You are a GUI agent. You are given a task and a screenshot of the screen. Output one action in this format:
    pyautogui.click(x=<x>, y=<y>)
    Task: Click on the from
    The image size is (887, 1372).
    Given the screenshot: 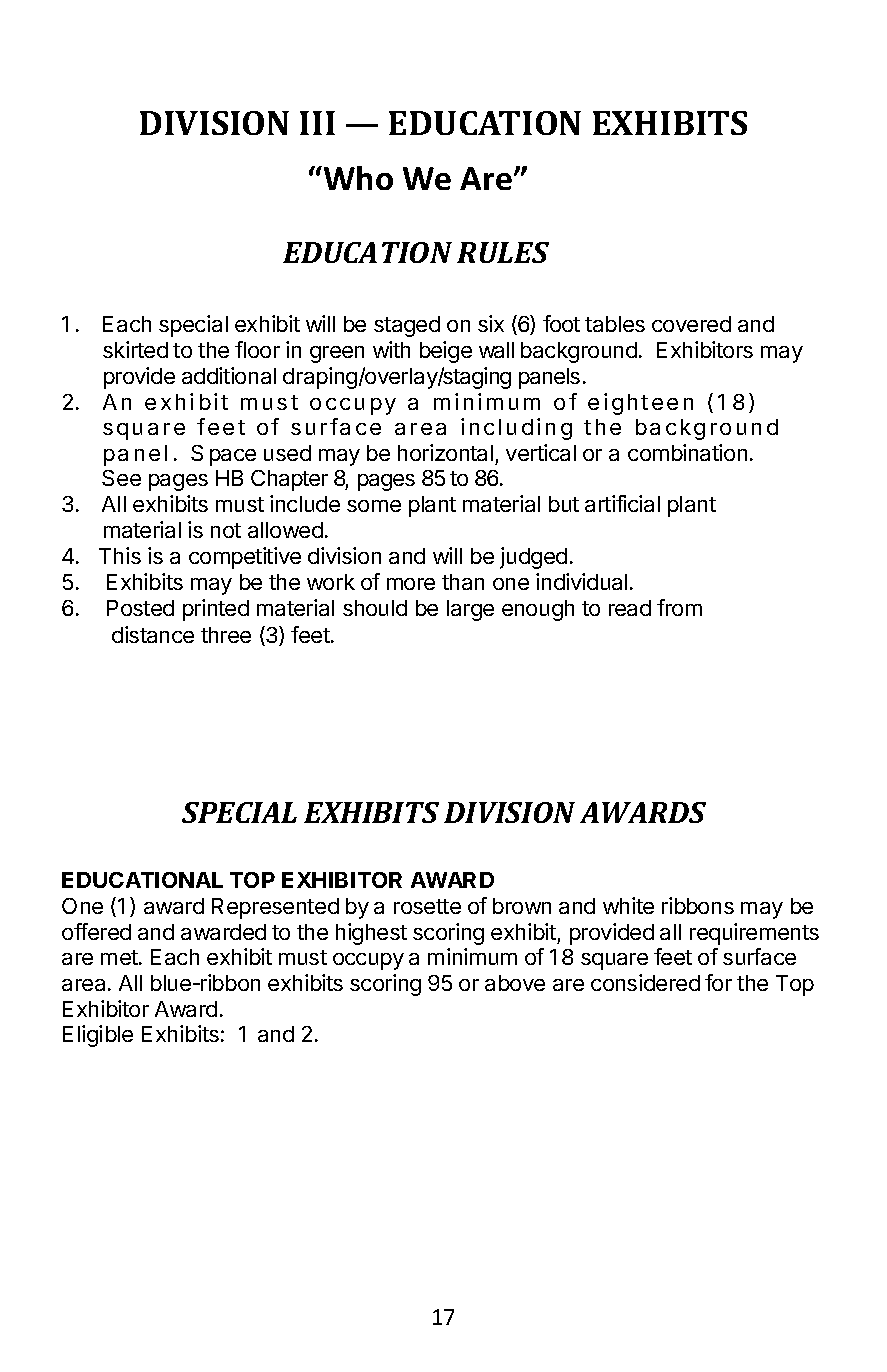 What is the action you would take?
    pyautogui.click(x=679, y=607)
